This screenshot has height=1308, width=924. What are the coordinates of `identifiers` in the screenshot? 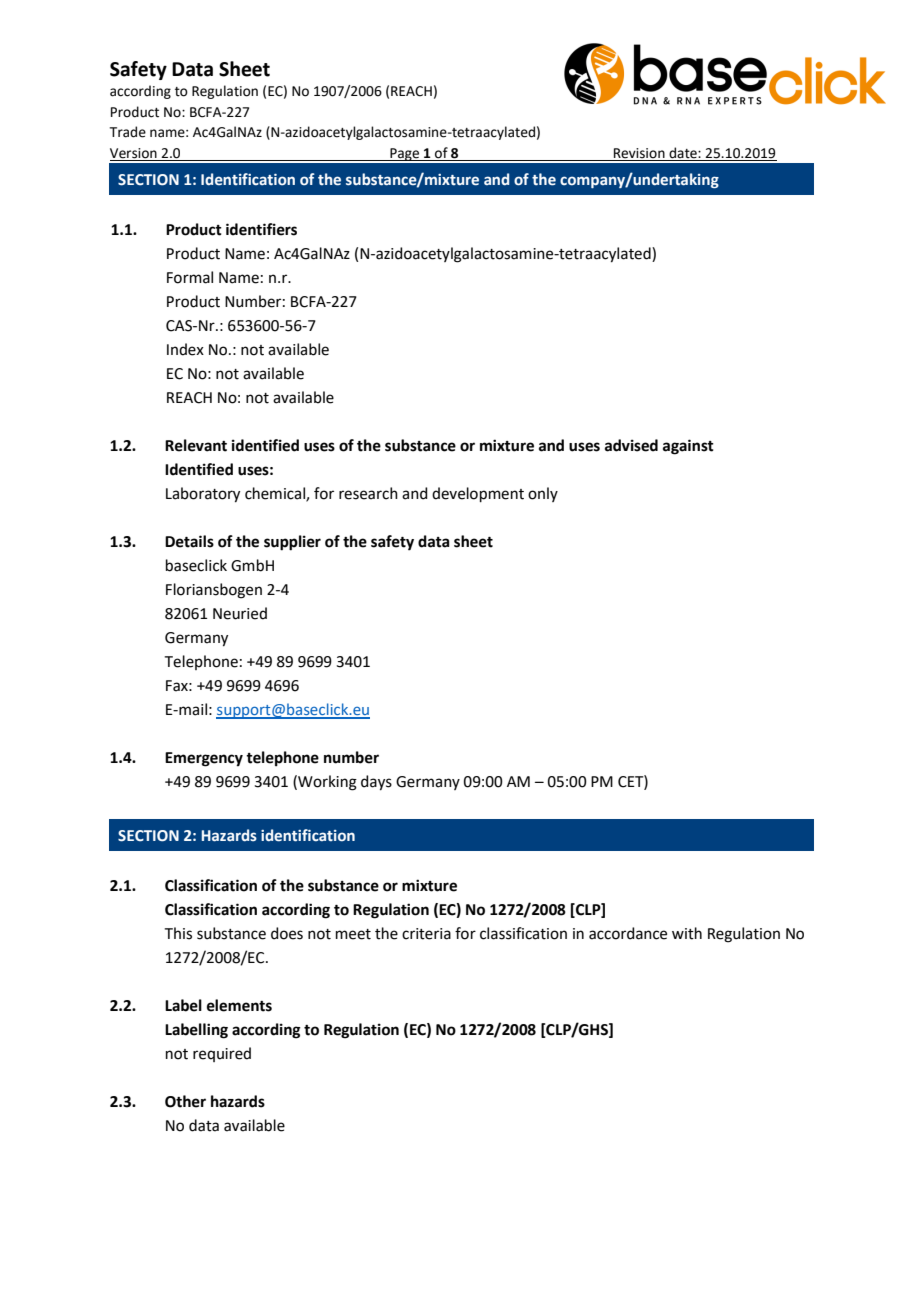 It's located at (261, 229).
